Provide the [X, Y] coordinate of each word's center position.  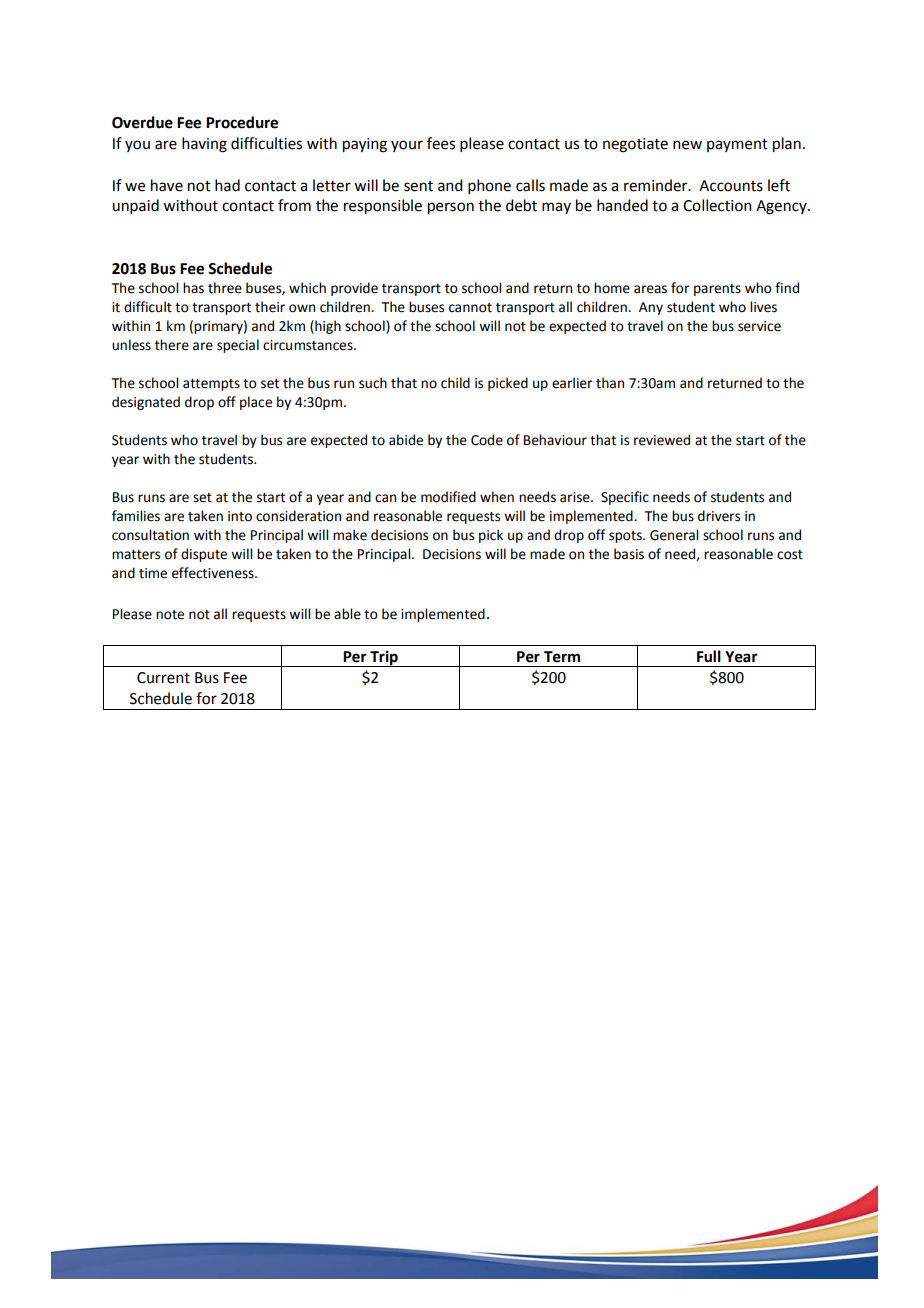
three [225, 288]
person [451, 208]
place [256, 403]
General [674, 535]
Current [163, 678]
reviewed [662, 440]
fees [441, 143]
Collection [717, 205]
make [350, 535]
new [687, 145]
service [759, 326]
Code [487, 440]
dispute [204, 555]
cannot [470, 308]
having [204, 145]
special [238, 346]
